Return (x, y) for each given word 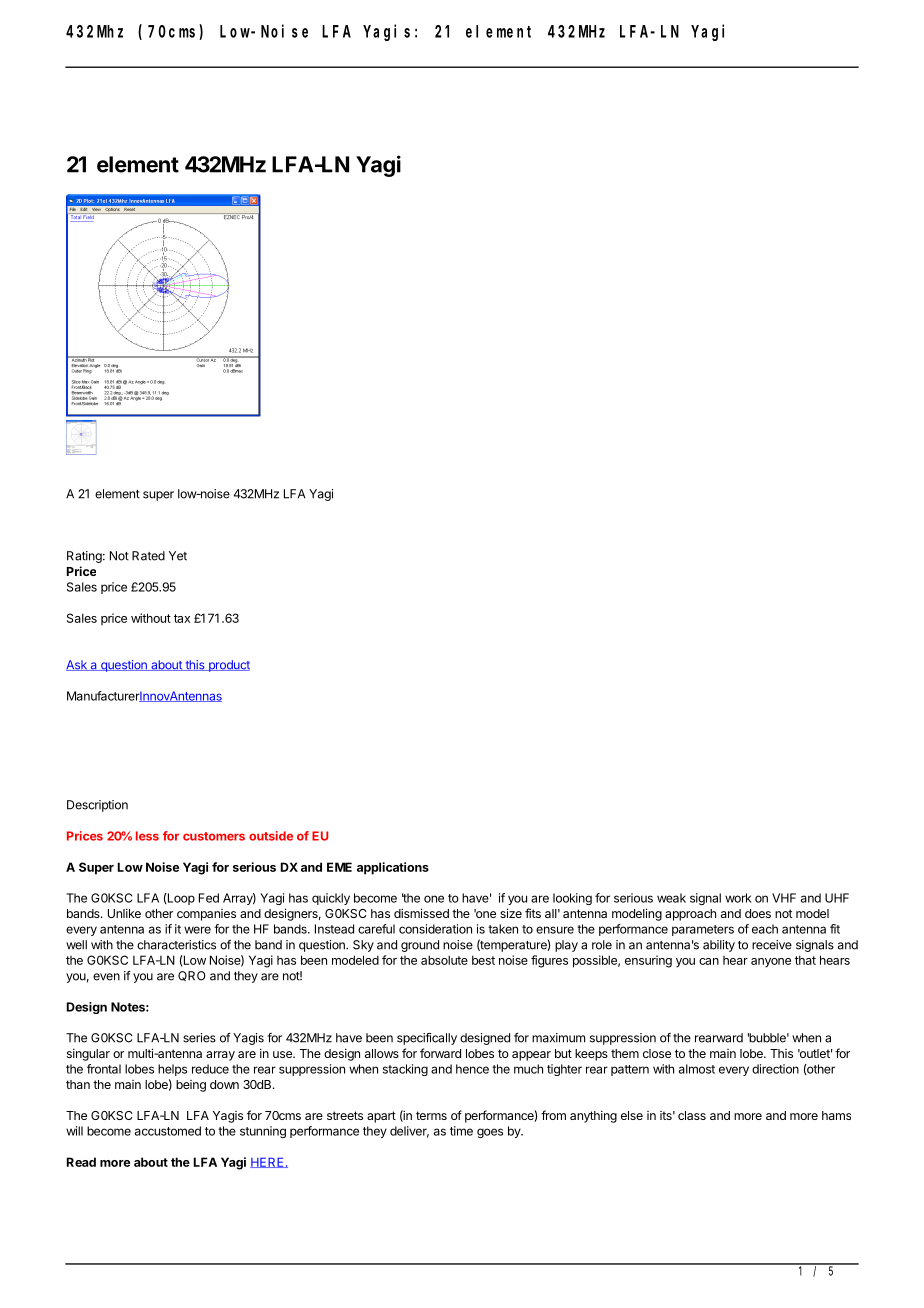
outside (271, 836)
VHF (784, 898)
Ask (77, 665)
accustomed (168, 1131)
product (228, 666)
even (106, 977)
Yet (178, 556)
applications (393, 868)
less (147, 836)
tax (182, 618)
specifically (427, 1039)
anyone (771, 963)
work (738, 898)
